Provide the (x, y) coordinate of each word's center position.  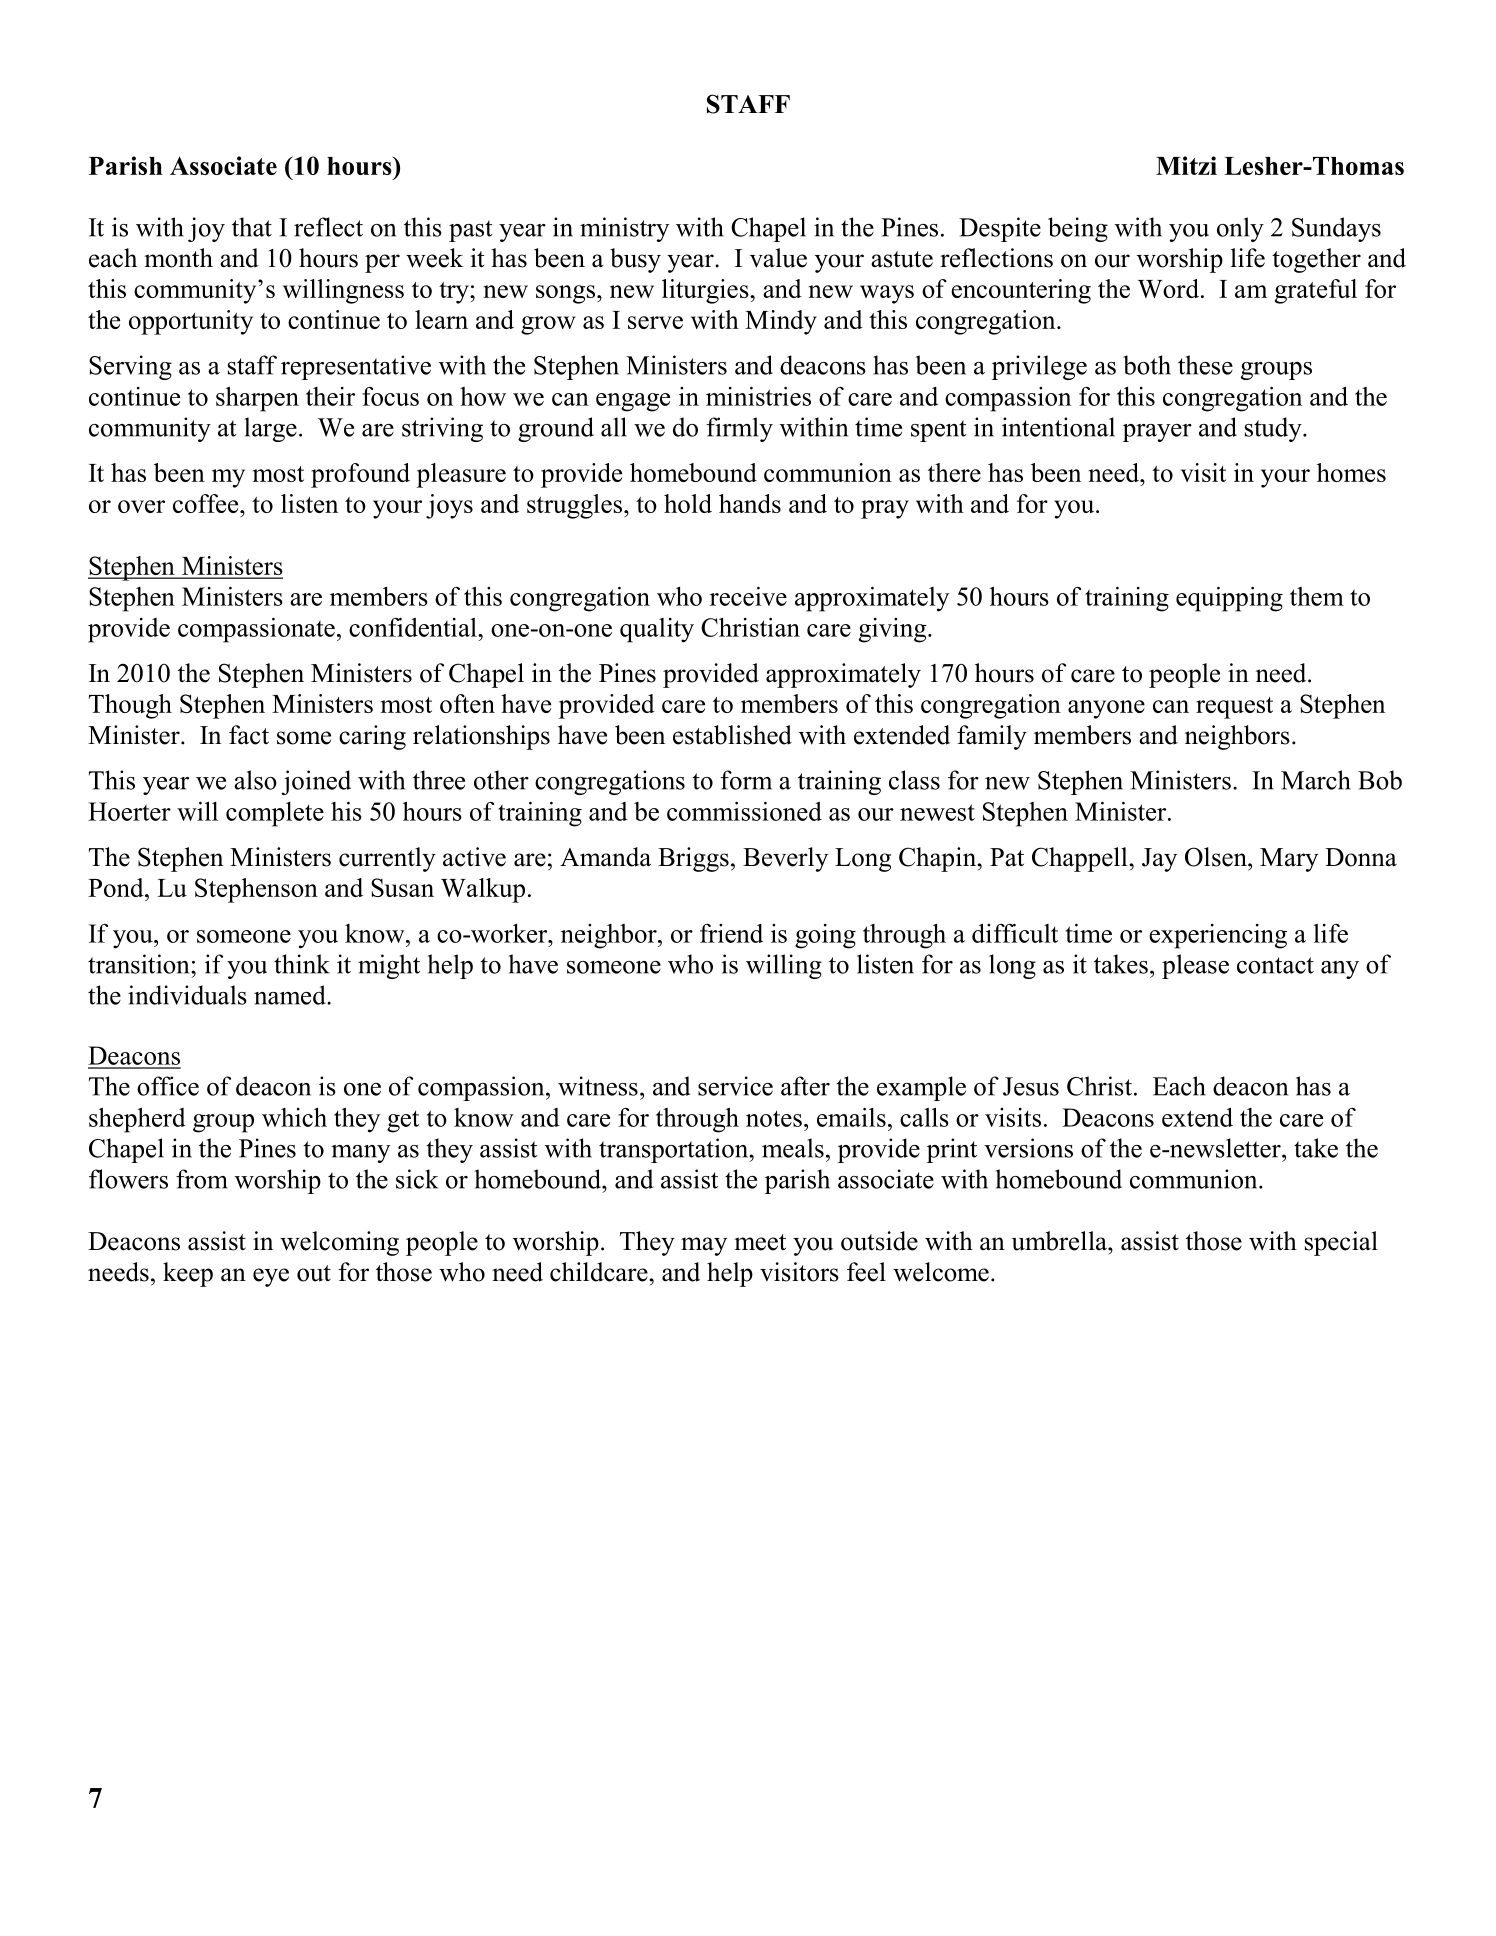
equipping (1229, 599)
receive (748, 596)
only (1240, 229)
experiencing (1218, 936)
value (778, 258)
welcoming (339, 1243)
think (302, 964)
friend (731, 933)
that (252, 227)
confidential (414, 627)
